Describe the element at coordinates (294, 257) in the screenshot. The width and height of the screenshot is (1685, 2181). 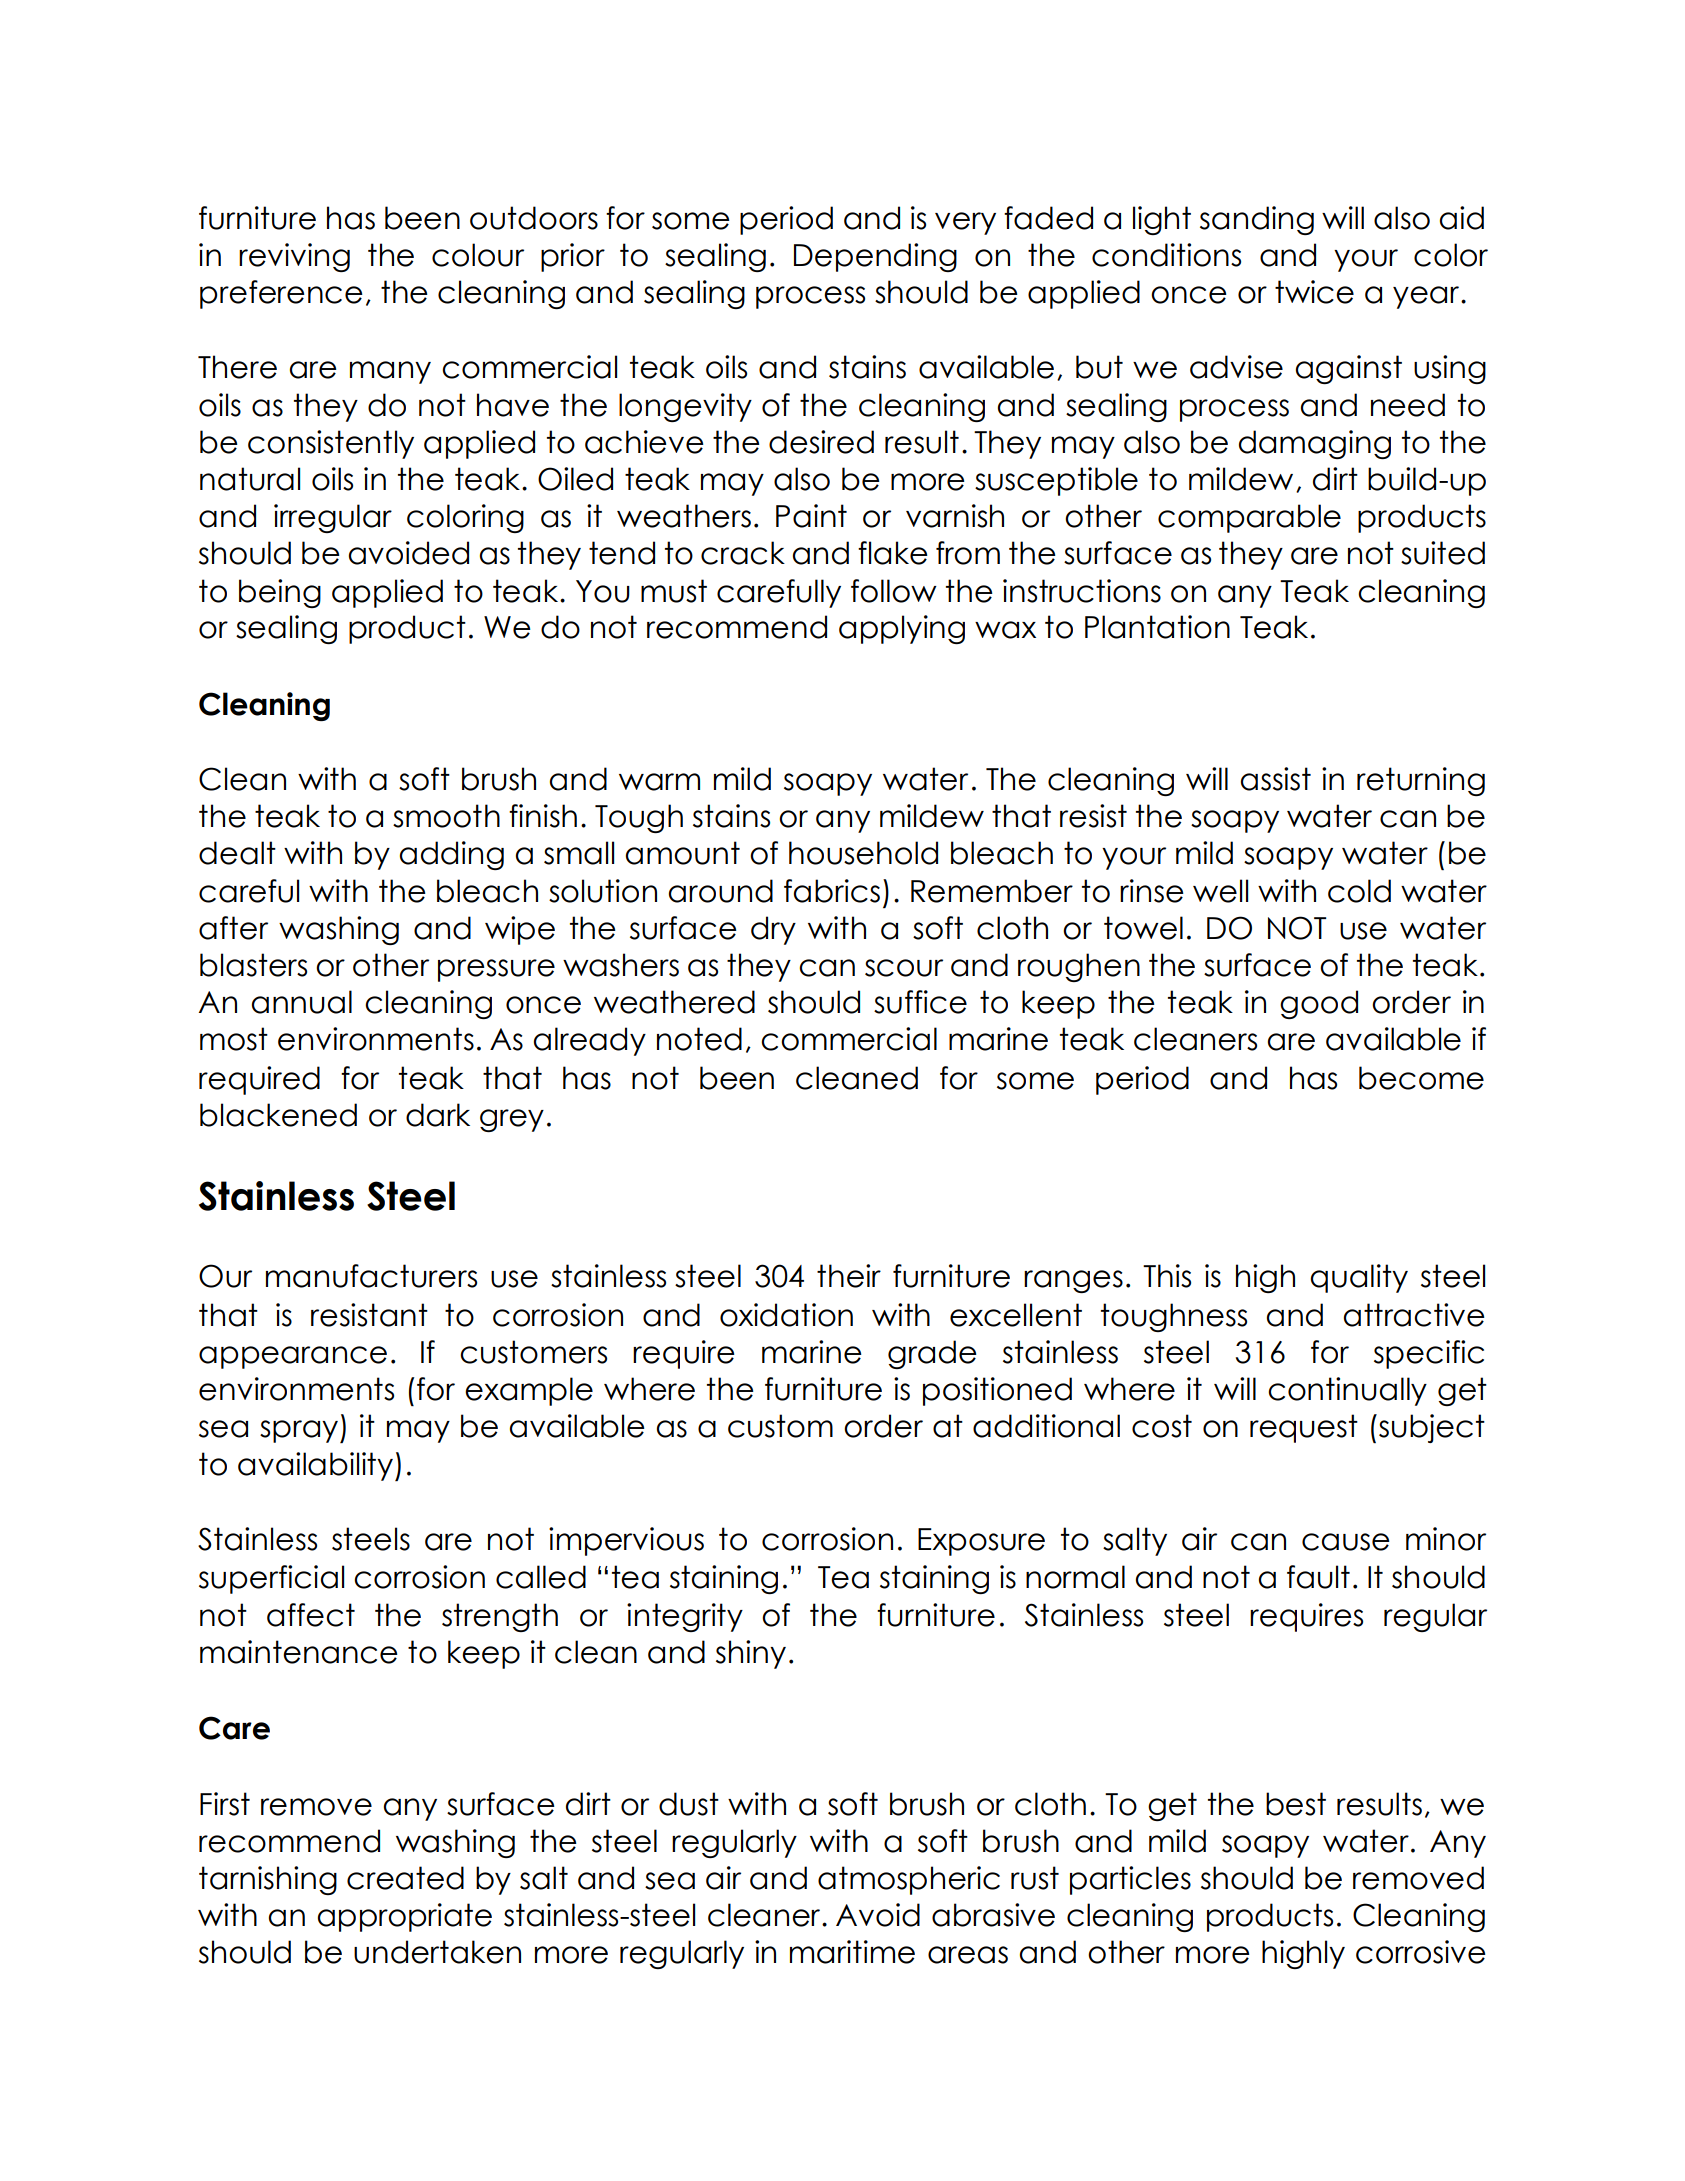
I see `reviving` at that location.
